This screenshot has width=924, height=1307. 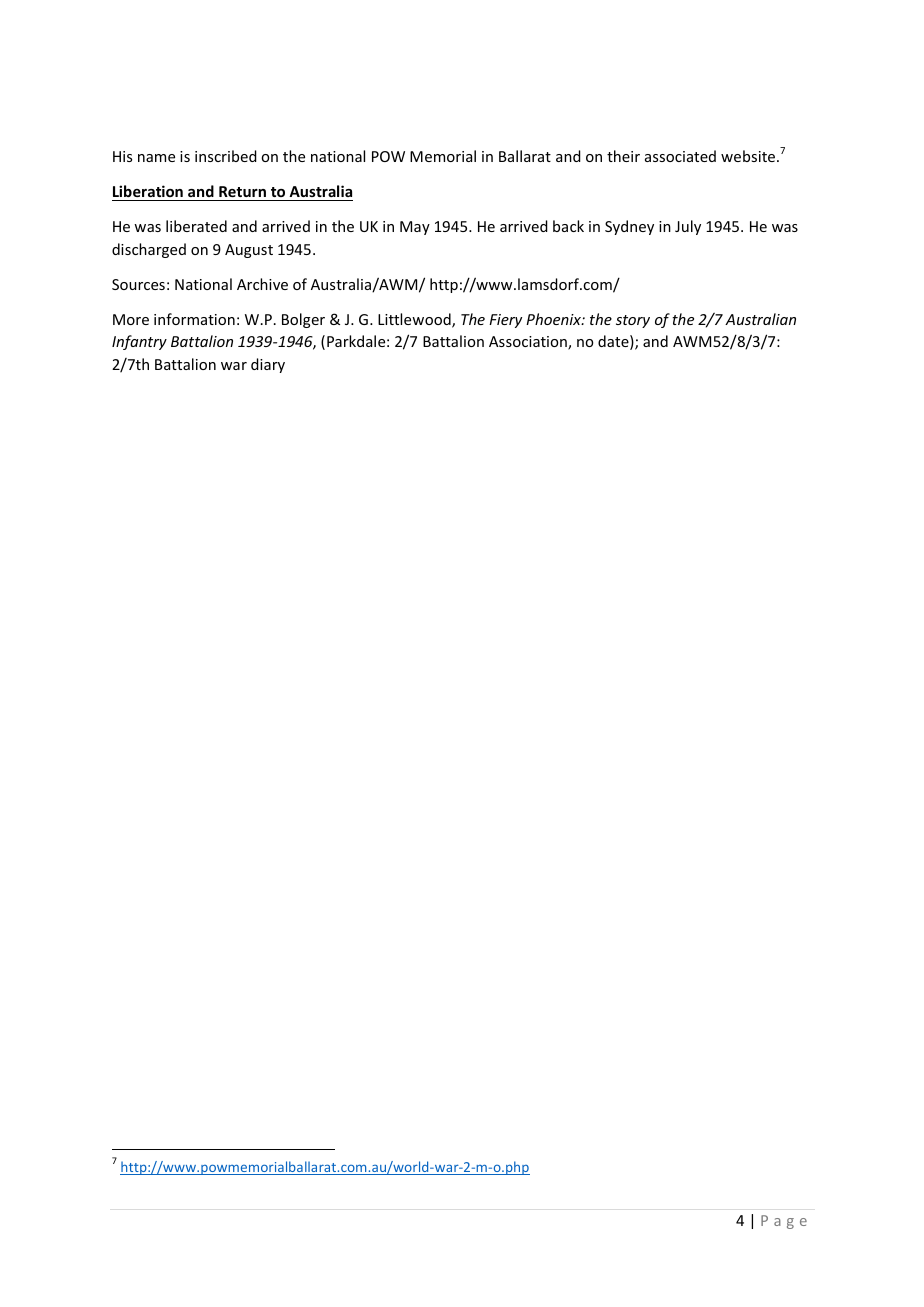 What do you see at coordinates (415, 228) in the screenshot?
I see `May` at bounding box center [415, 228].
